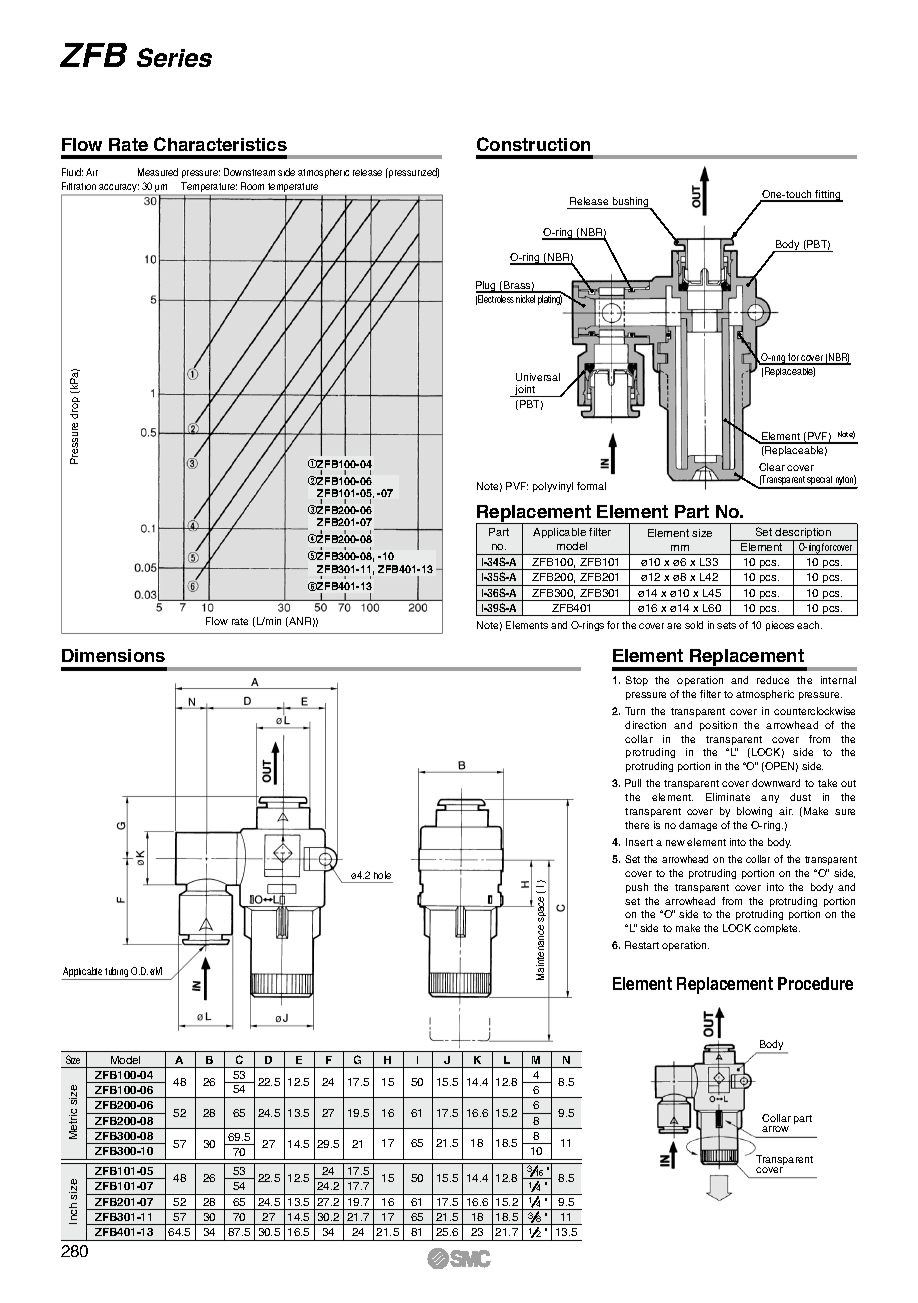 This screenshot has width=918, height=1303. What do you see at coordinates (525, 391) in the screenshot?
I see `joint` at bounding box center [525, 391].
